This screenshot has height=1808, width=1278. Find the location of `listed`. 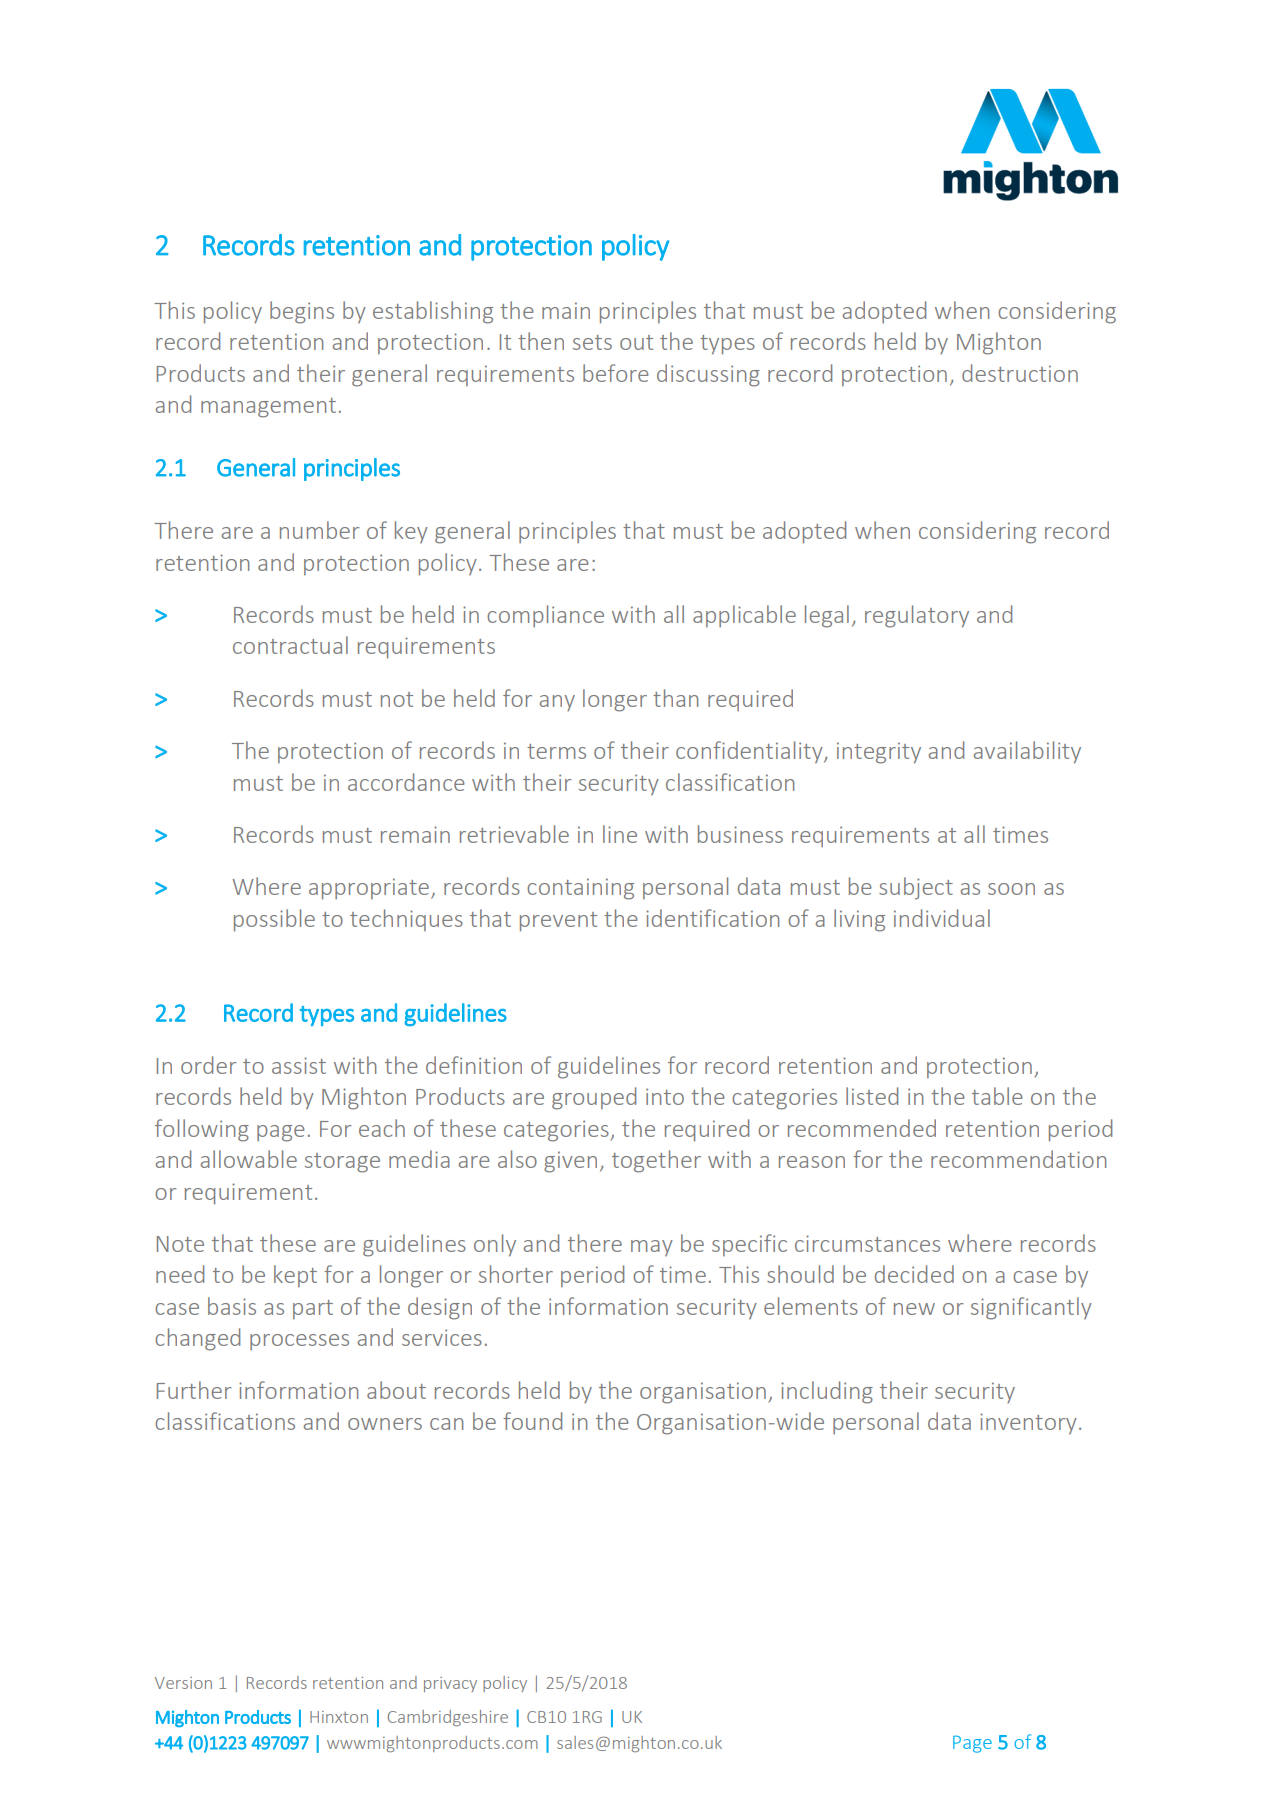

listed is located at coordinates (872, 1096).
